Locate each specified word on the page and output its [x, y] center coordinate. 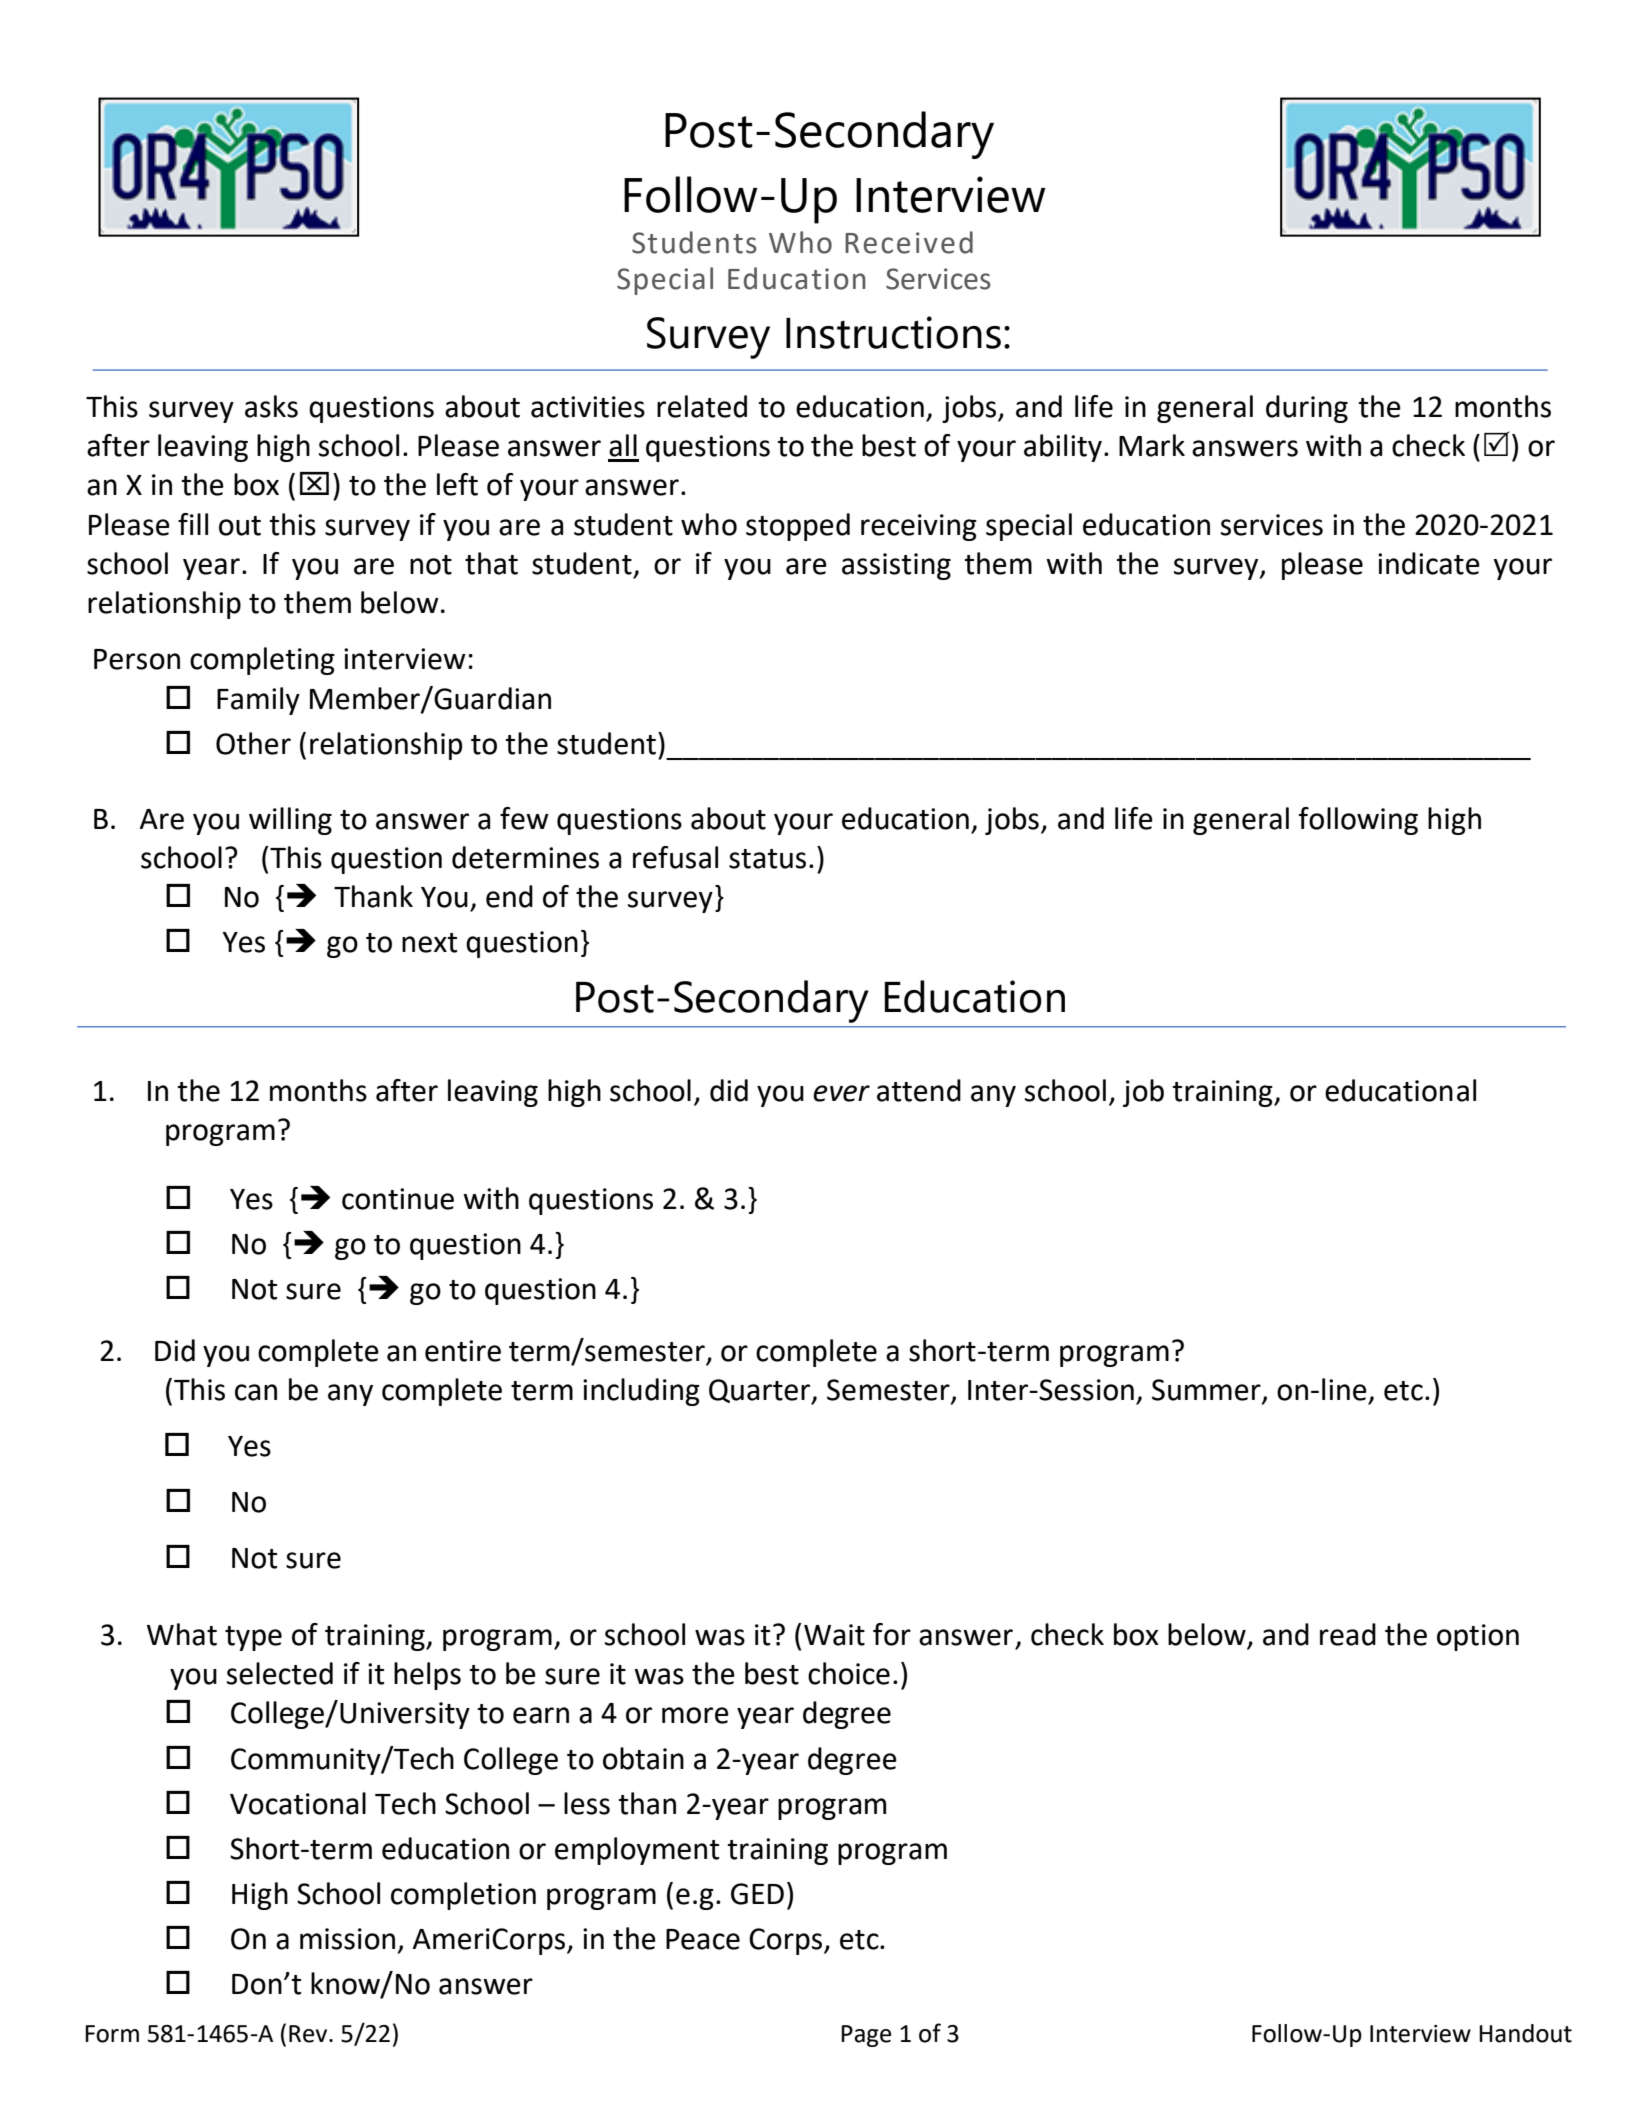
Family [258, 701]
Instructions [893, 332]
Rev [309, 2034]
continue [398, 1199]
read [1348, 1634]
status [767, 859]
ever [841, 1093]
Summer [1206, 1390]
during [1307, 409]
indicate [1429, 563]
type [253, 1638]
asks [271, 406]
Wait [834, 1635]
